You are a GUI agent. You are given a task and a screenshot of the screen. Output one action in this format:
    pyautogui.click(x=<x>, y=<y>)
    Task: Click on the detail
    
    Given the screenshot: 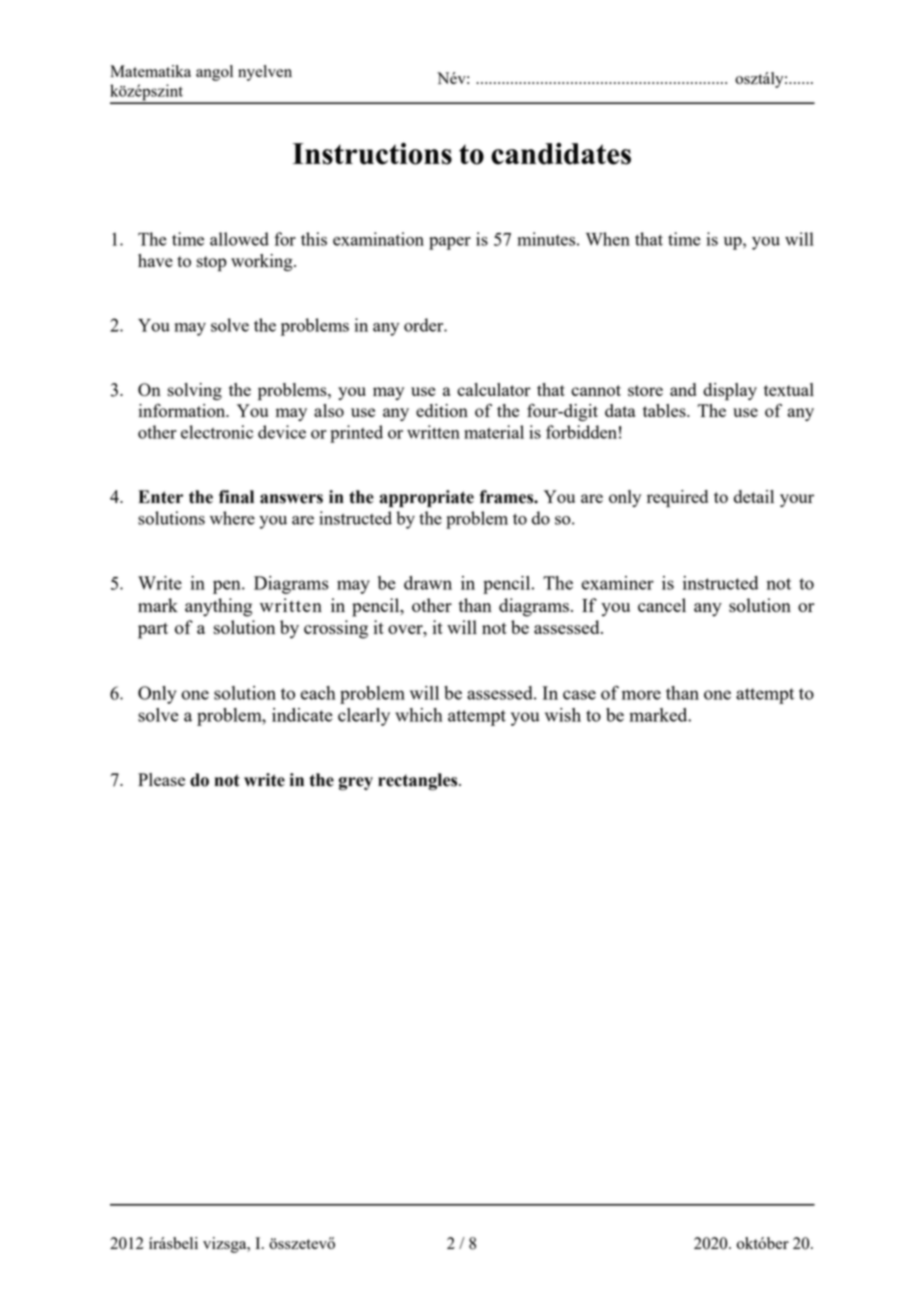 What is the action you would take?
    pyautogui.click(x=754, y=496)
